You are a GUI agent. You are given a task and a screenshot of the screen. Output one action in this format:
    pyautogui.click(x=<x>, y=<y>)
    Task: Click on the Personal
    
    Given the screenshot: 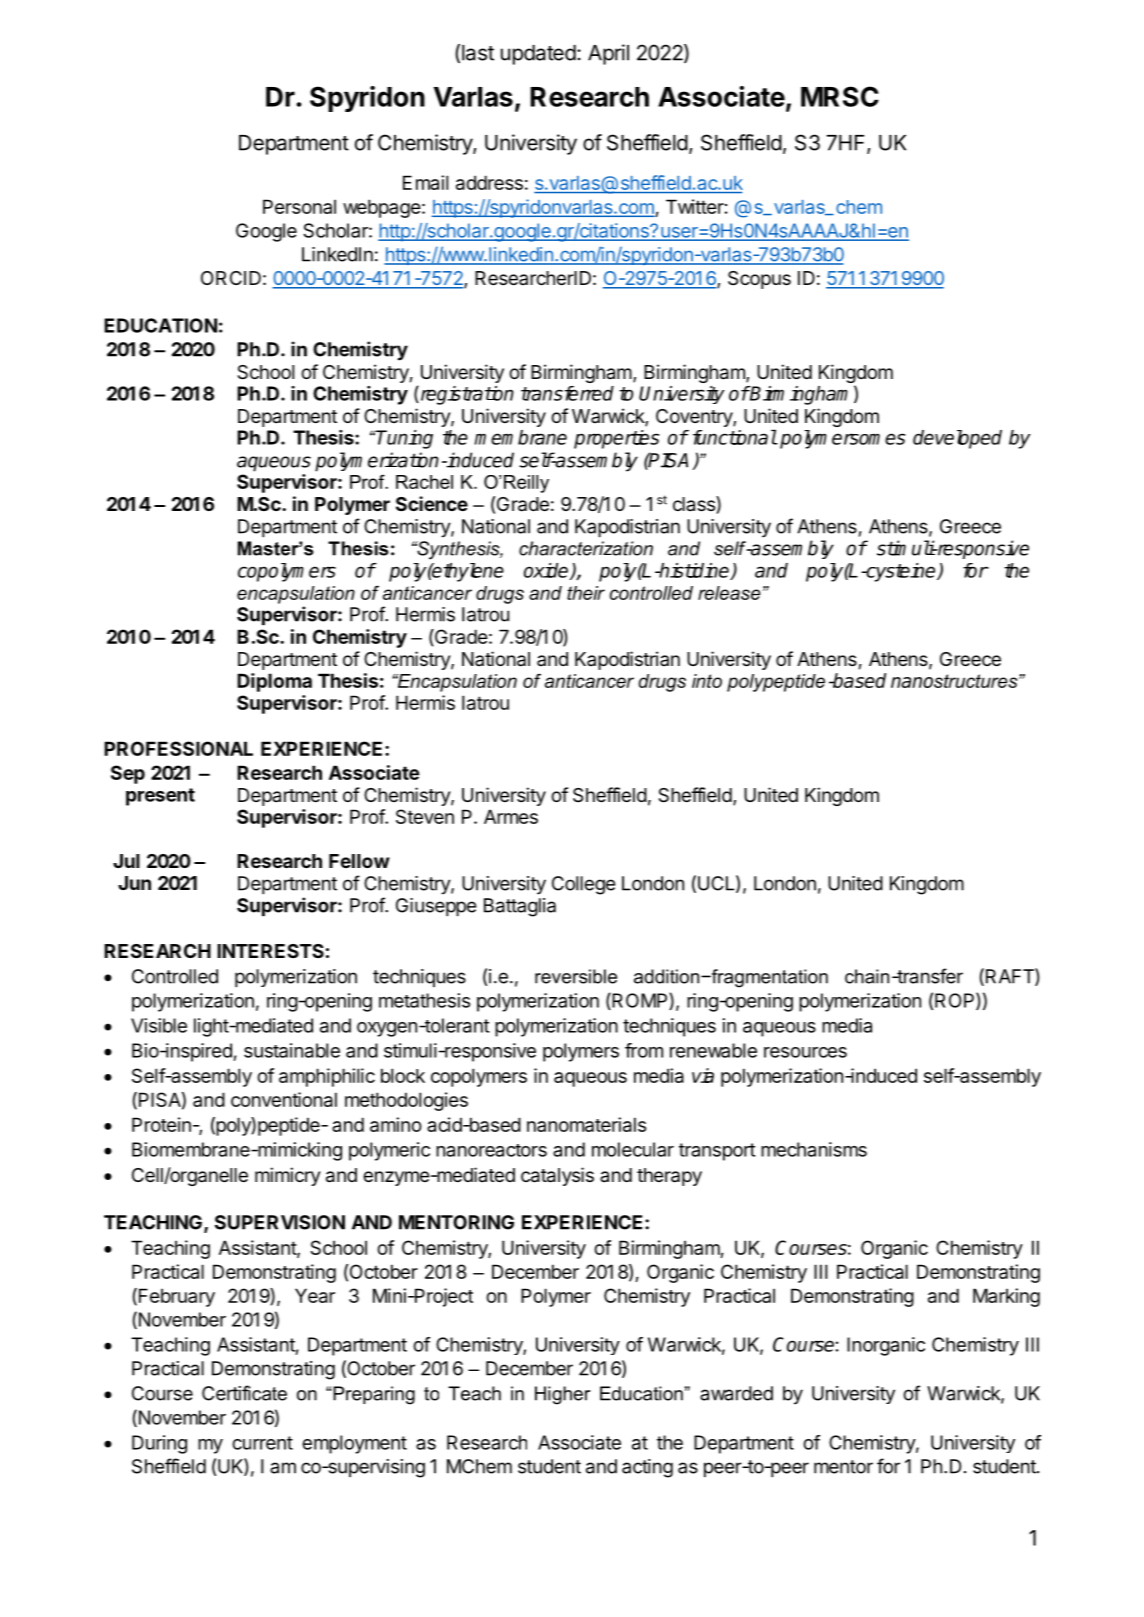 What is the action you would take?
    pyautogui.click(x=299, y=206)
